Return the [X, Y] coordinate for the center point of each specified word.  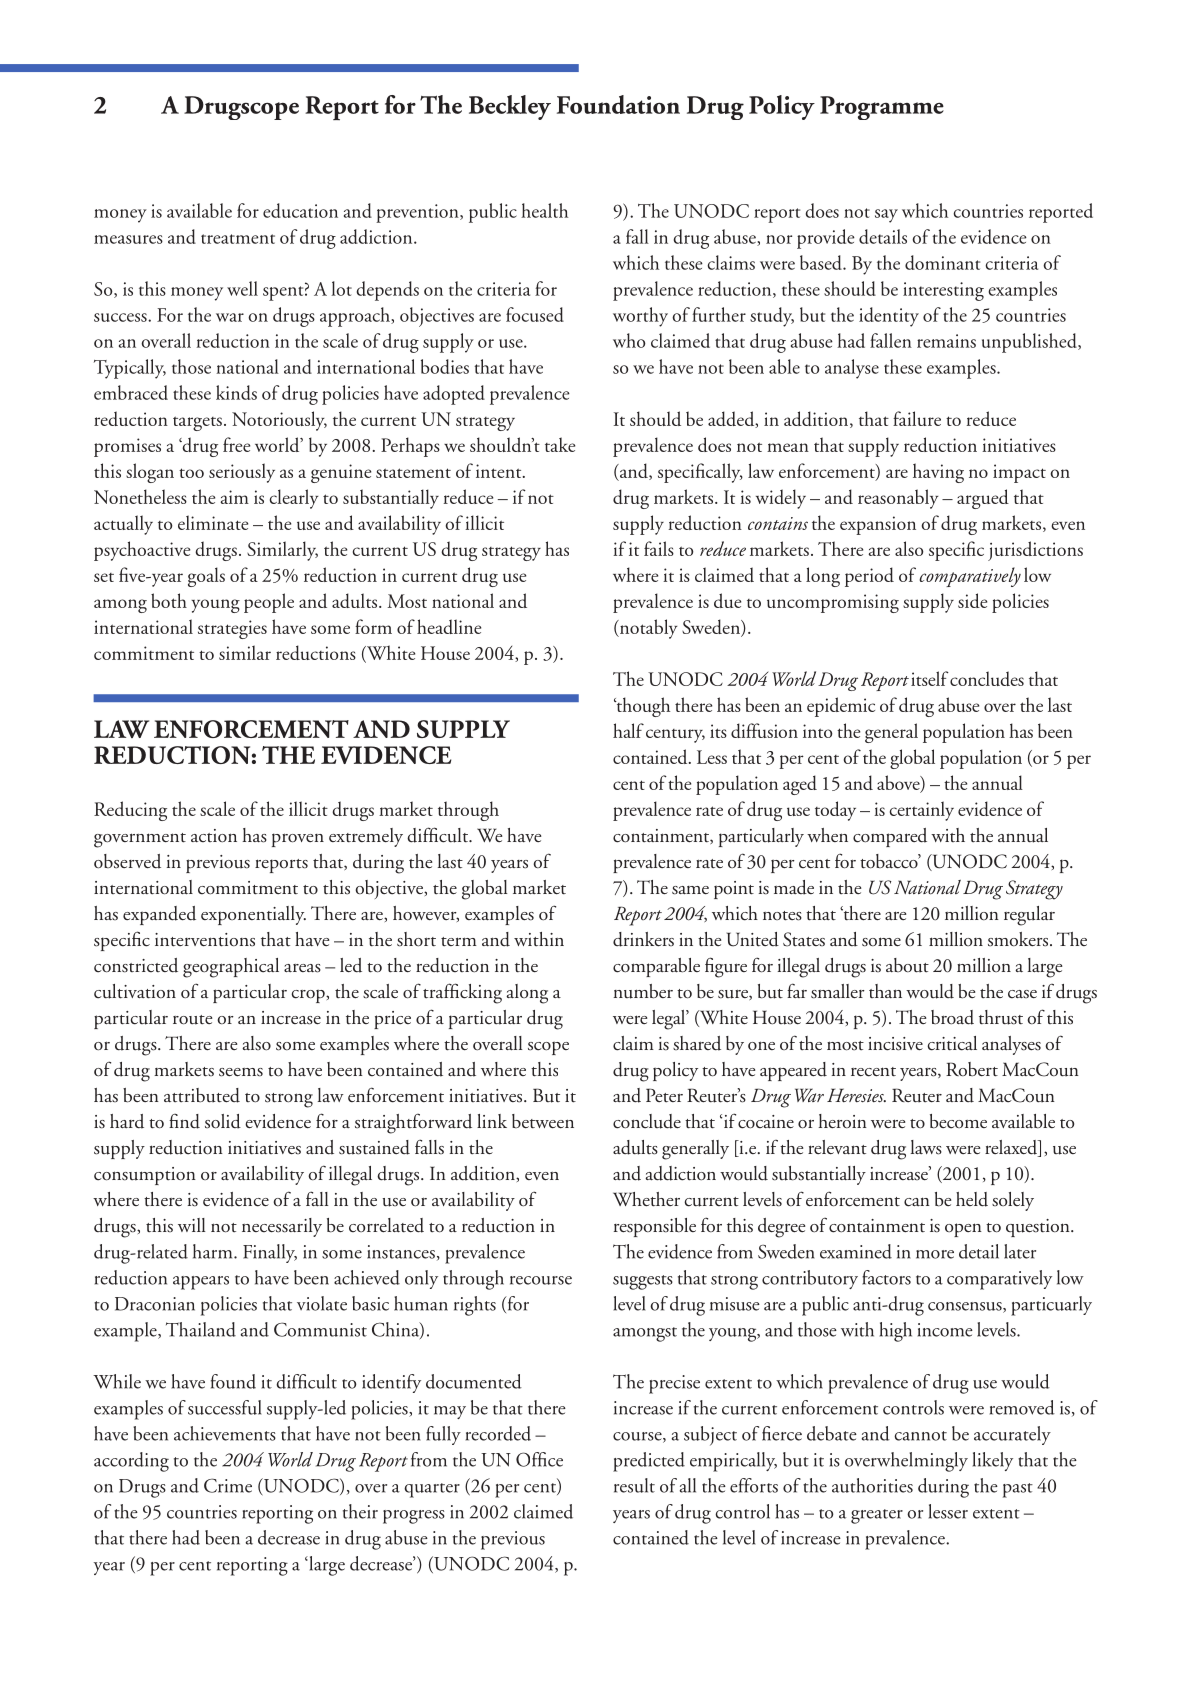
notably [647, 629]
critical [952, 1043]
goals [206, 577]
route [192, 1020]
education [300, 210]
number [643, 991]
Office [539, 1459]
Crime [228, 1485]
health [544, 210]
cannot [920, 1436]
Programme [882, 108]
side [972, 600]
